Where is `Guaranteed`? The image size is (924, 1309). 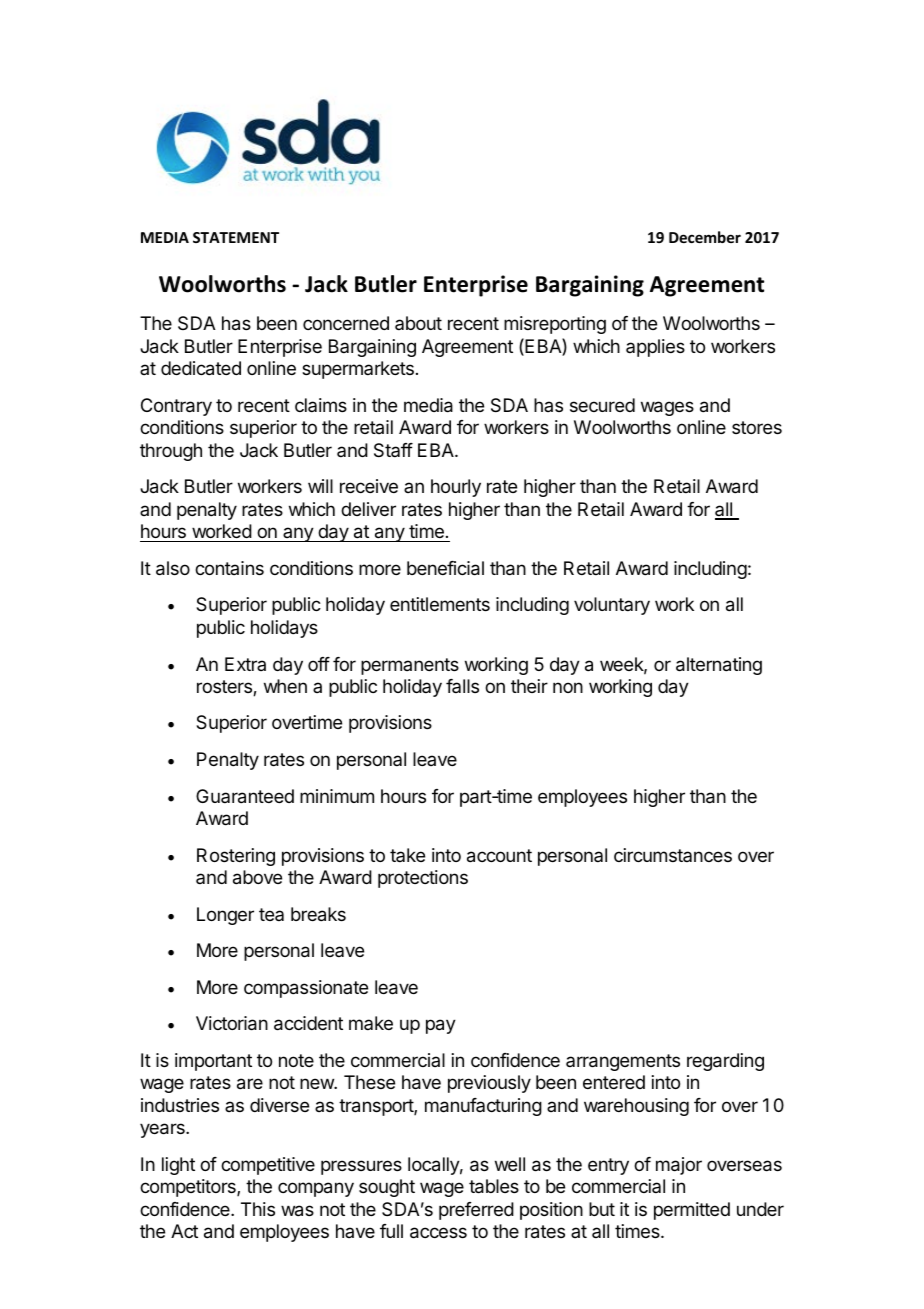 Guaranteed is located at coordinates (245, 796).
